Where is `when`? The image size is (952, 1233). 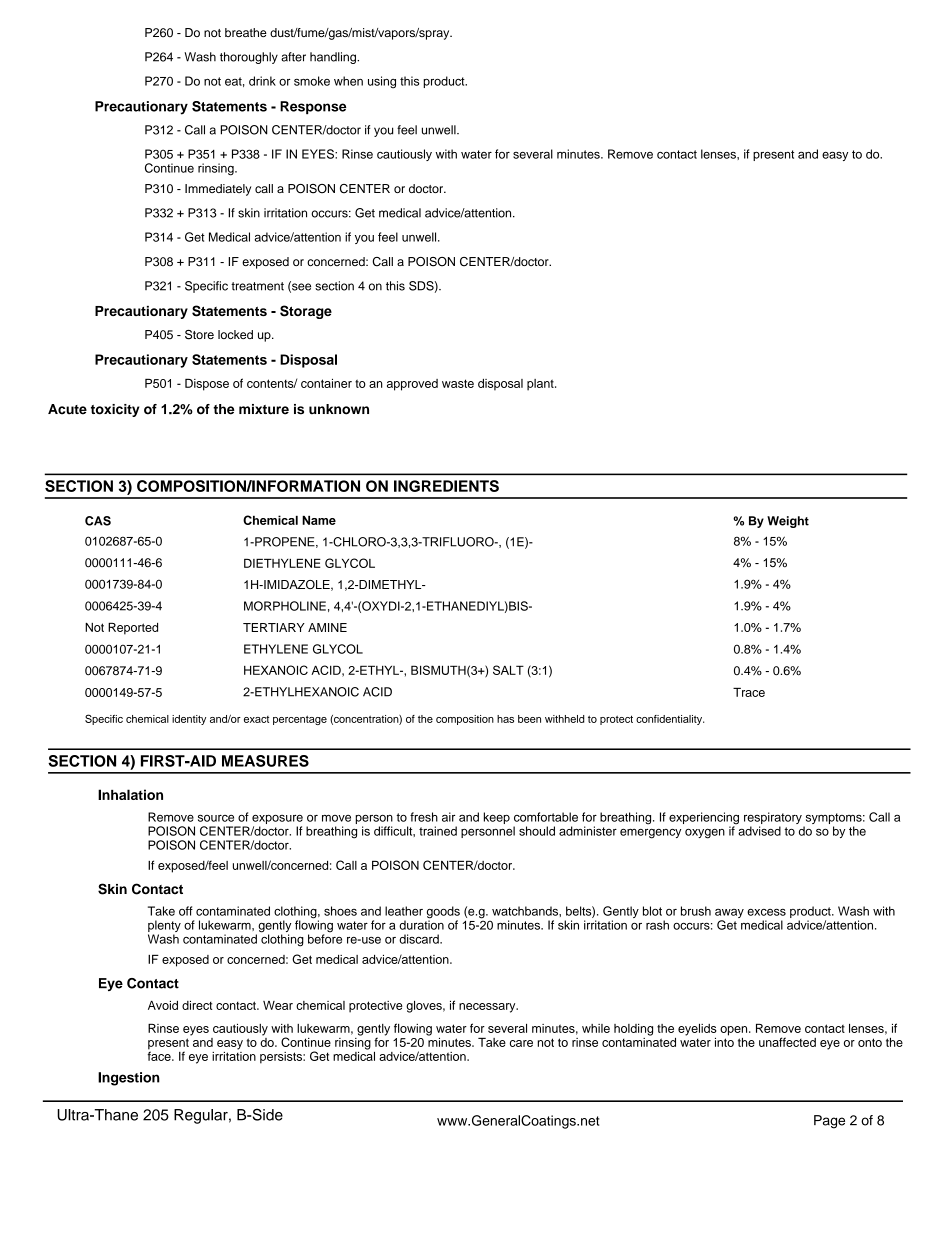
when is located at coordinates (348, 81).
